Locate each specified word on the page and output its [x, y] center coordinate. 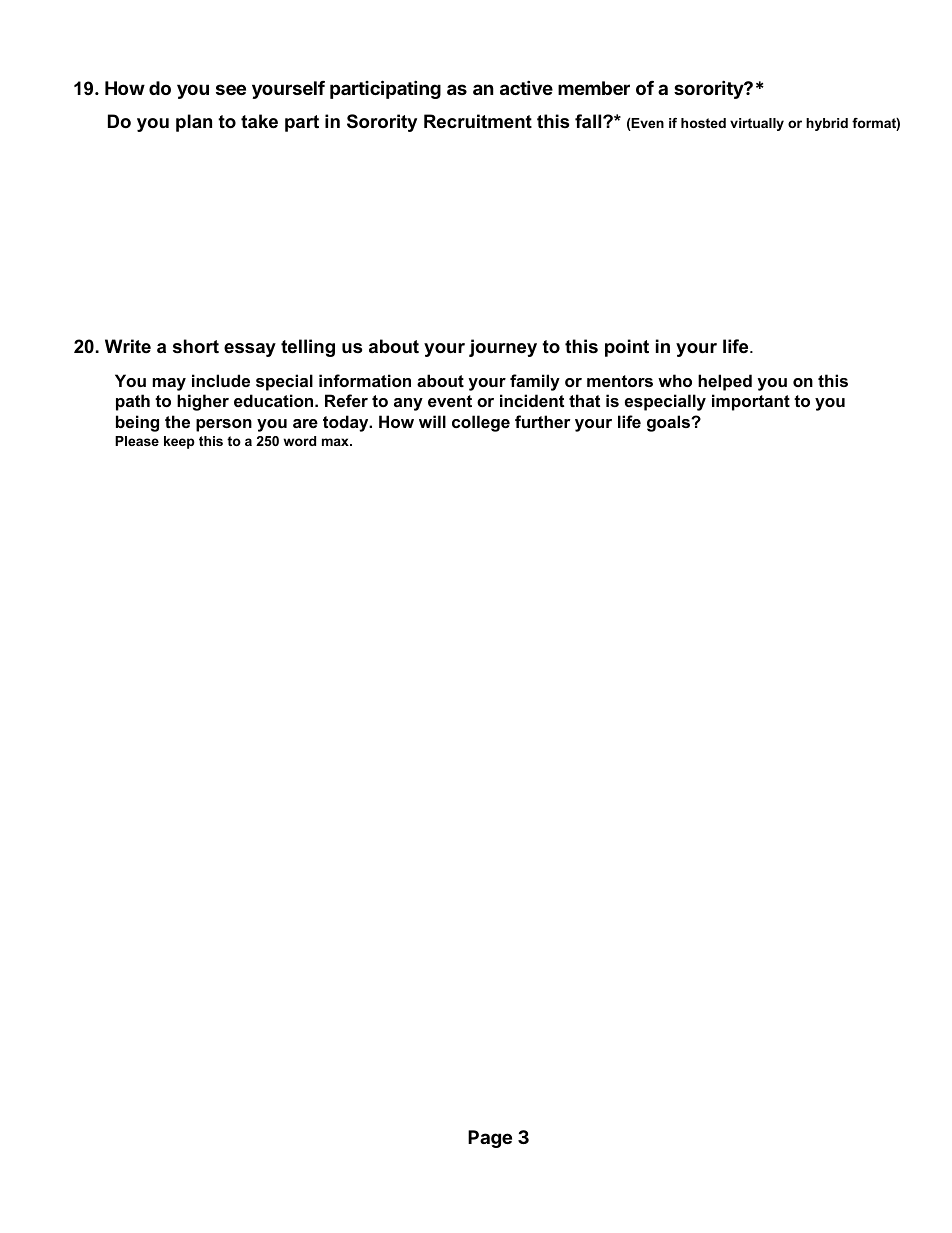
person [224, 425]
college [481, 423]
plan [194, 123]
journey [503, 348]
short [196, 346]
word [299, 441]
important [751, 402]
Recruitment [478, 121]
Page [490, 1139]
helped [725, 382]
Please [137, 441]
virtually [757, 124]
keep [179, 442]
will [432, 421]
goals [670, 423]
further [543, 421]
